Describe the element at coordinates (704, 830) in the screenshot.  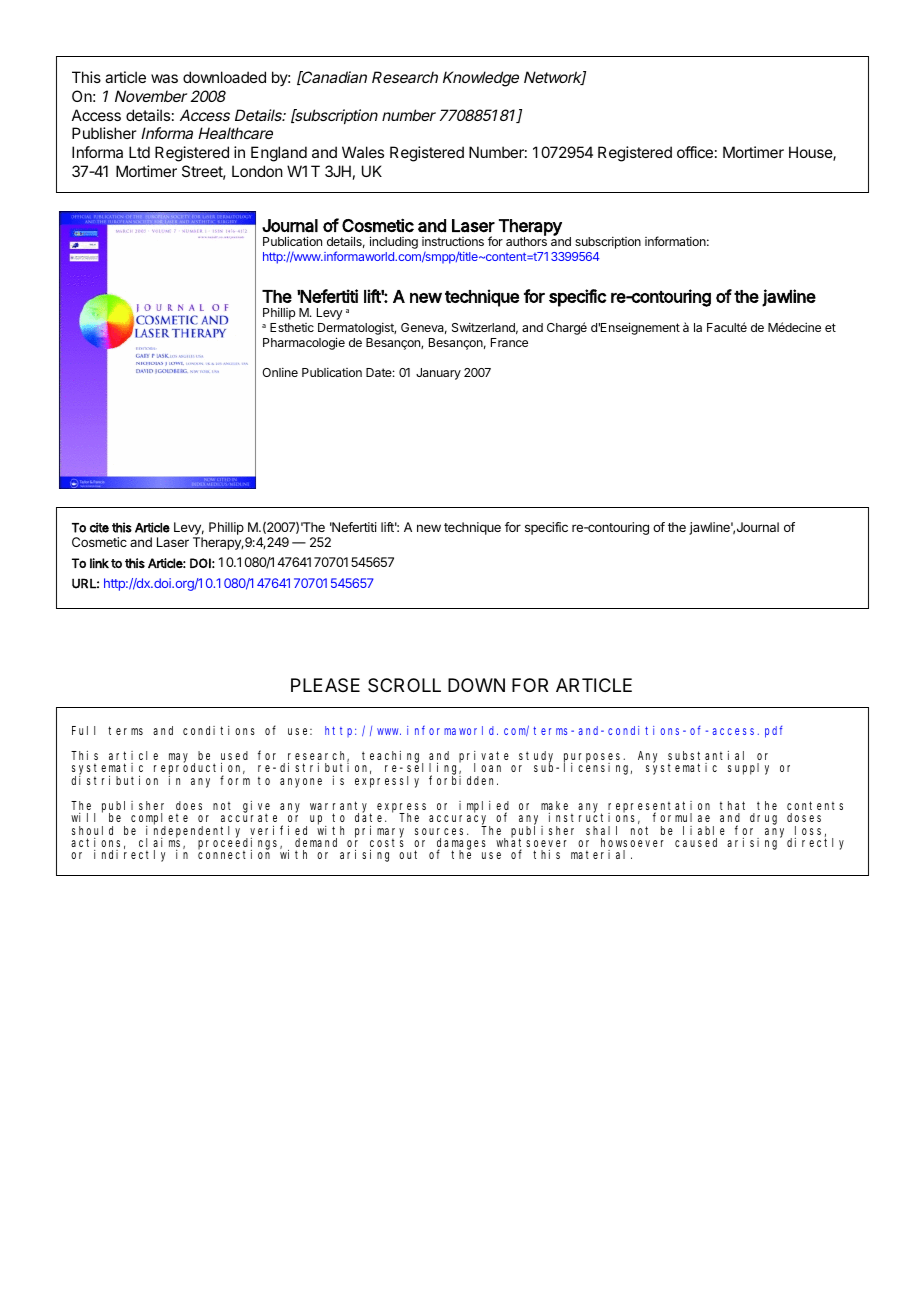
I see `liable` at that location.
